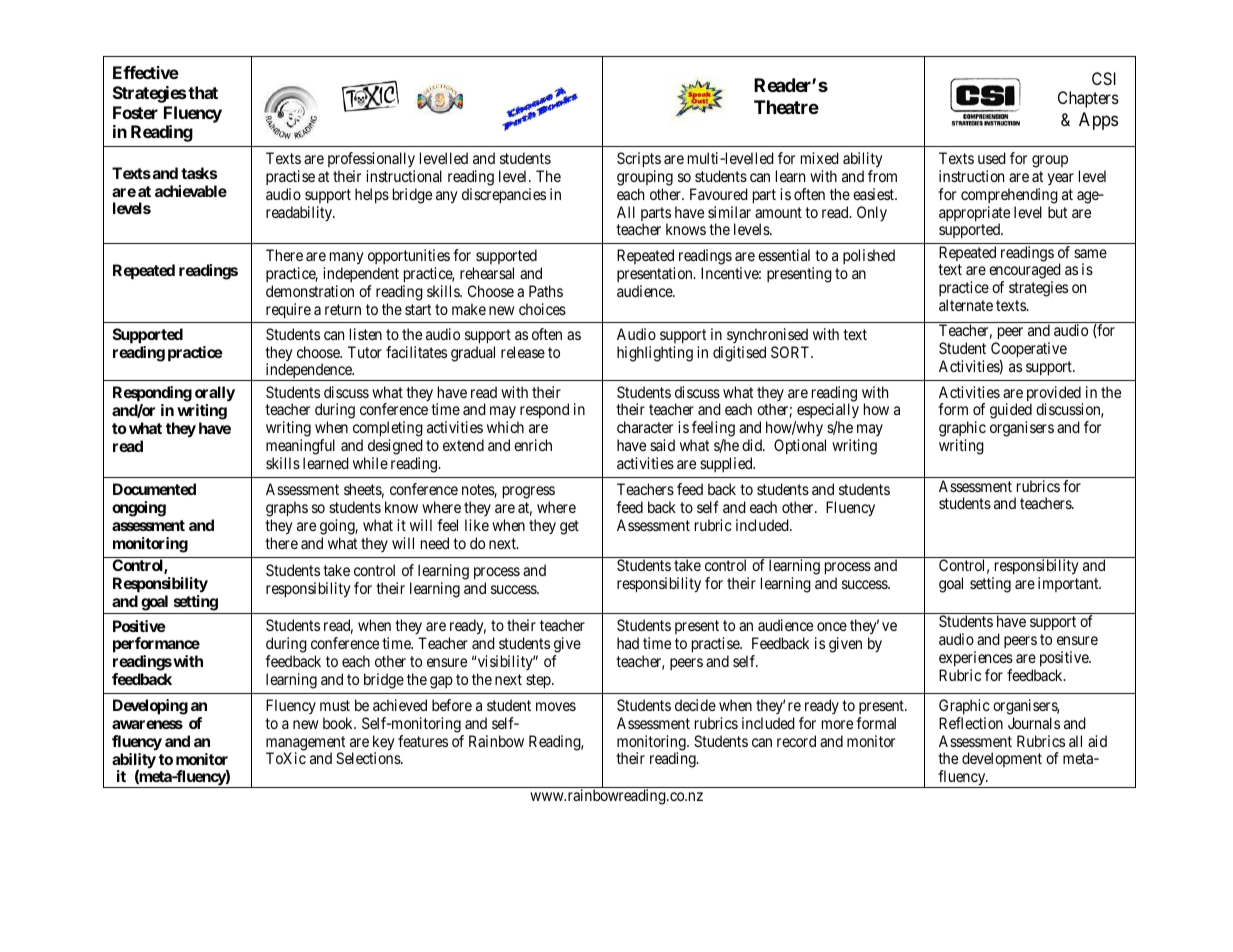 The image size is (1233, 952). Describe the element at coordinates (556, 706) in the screenshot. I see `moves` at that location.
